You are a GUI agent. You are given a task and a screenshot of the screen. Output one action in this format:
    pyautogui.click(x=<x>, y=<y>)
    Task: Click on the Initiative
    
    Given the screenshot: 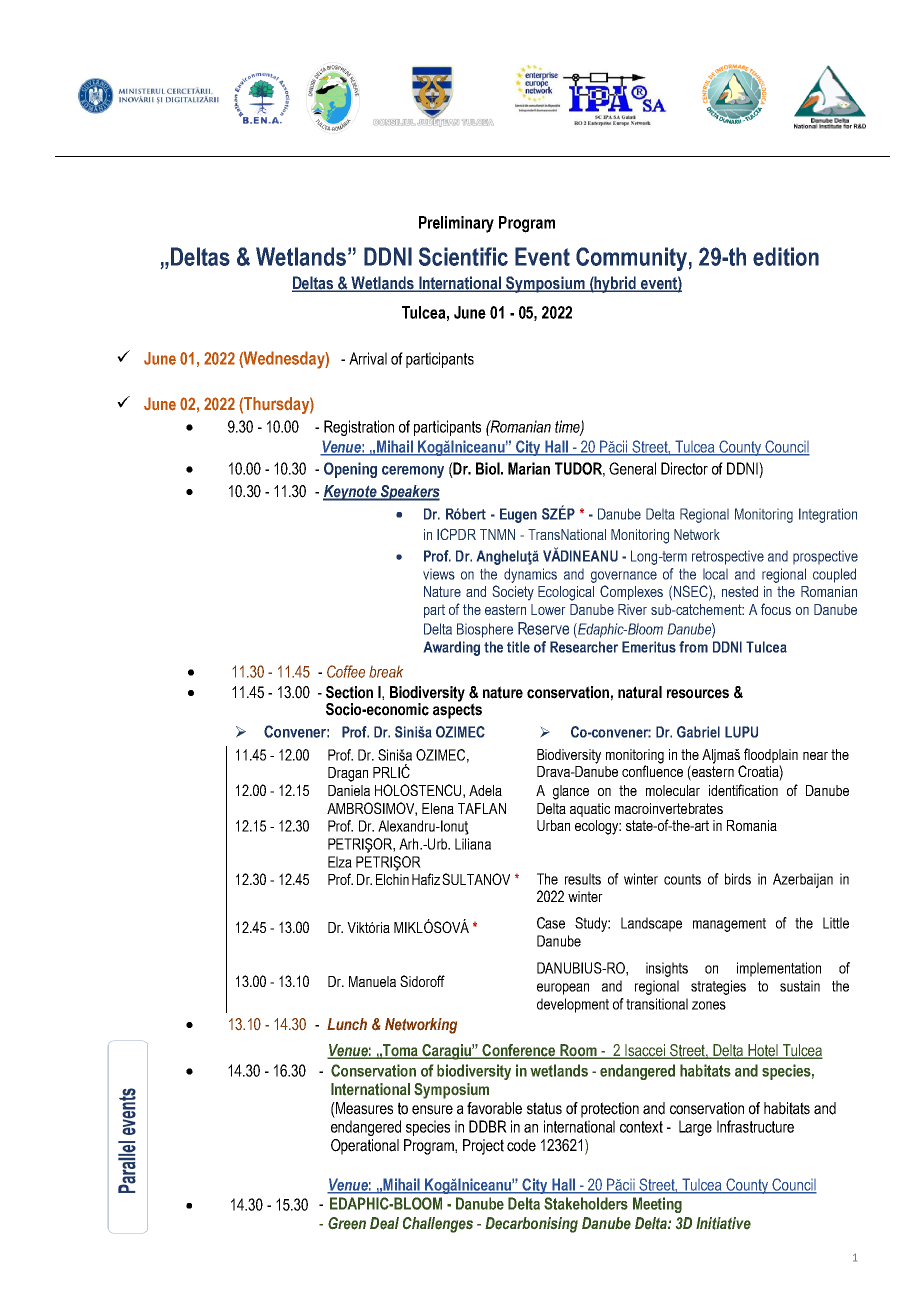 What is the action you would take?
    pyautogui.click(x=723, y=1223)
